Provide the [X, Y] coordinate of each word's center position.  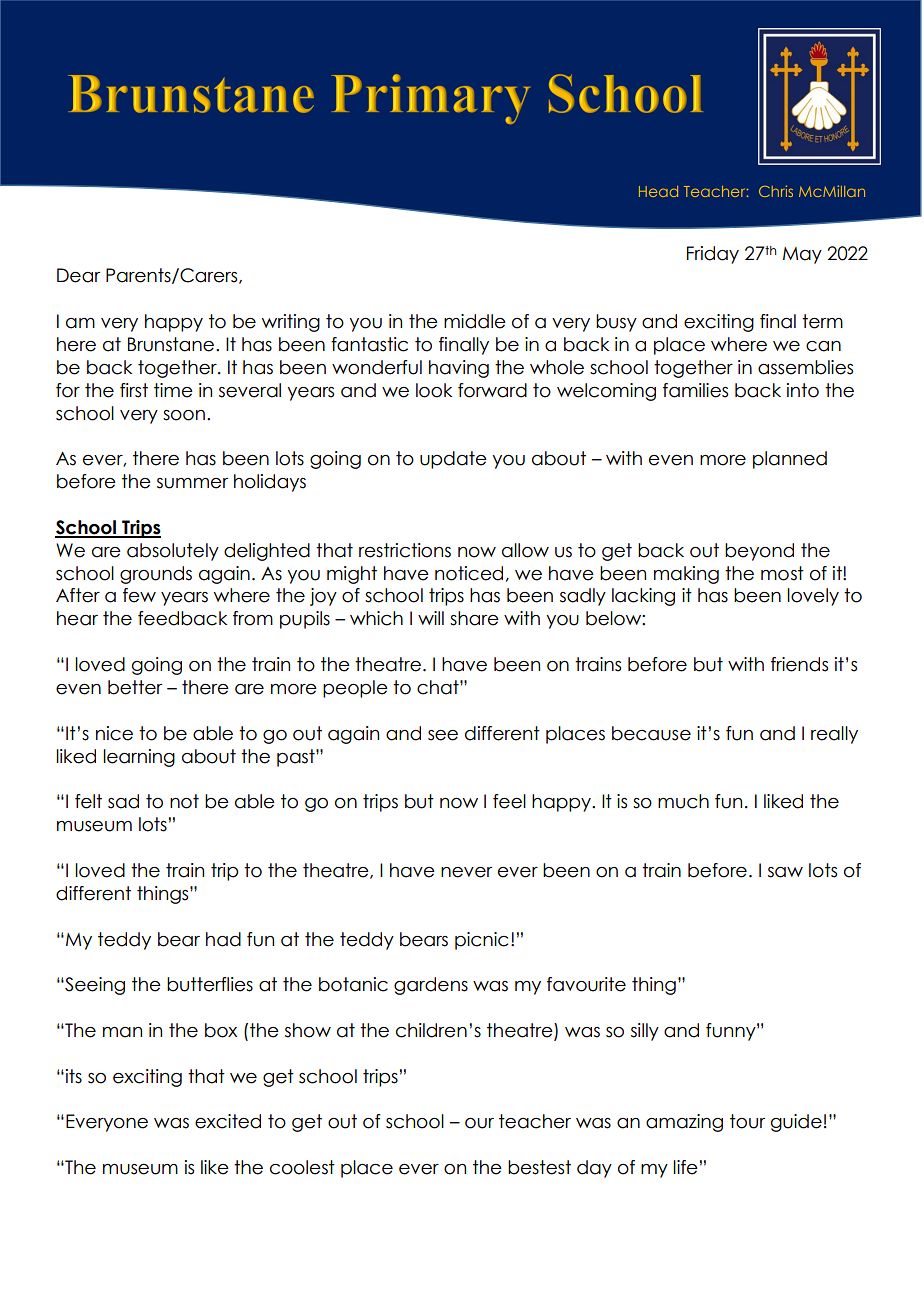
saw [785, 872]
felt [88, 801]
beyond [759, 552]
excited [228, 1121]
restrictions [405, 550]
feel [509, 801]
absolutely [173, 552]
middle [475, 321]
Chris [776, 191]
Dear [78, 275]
